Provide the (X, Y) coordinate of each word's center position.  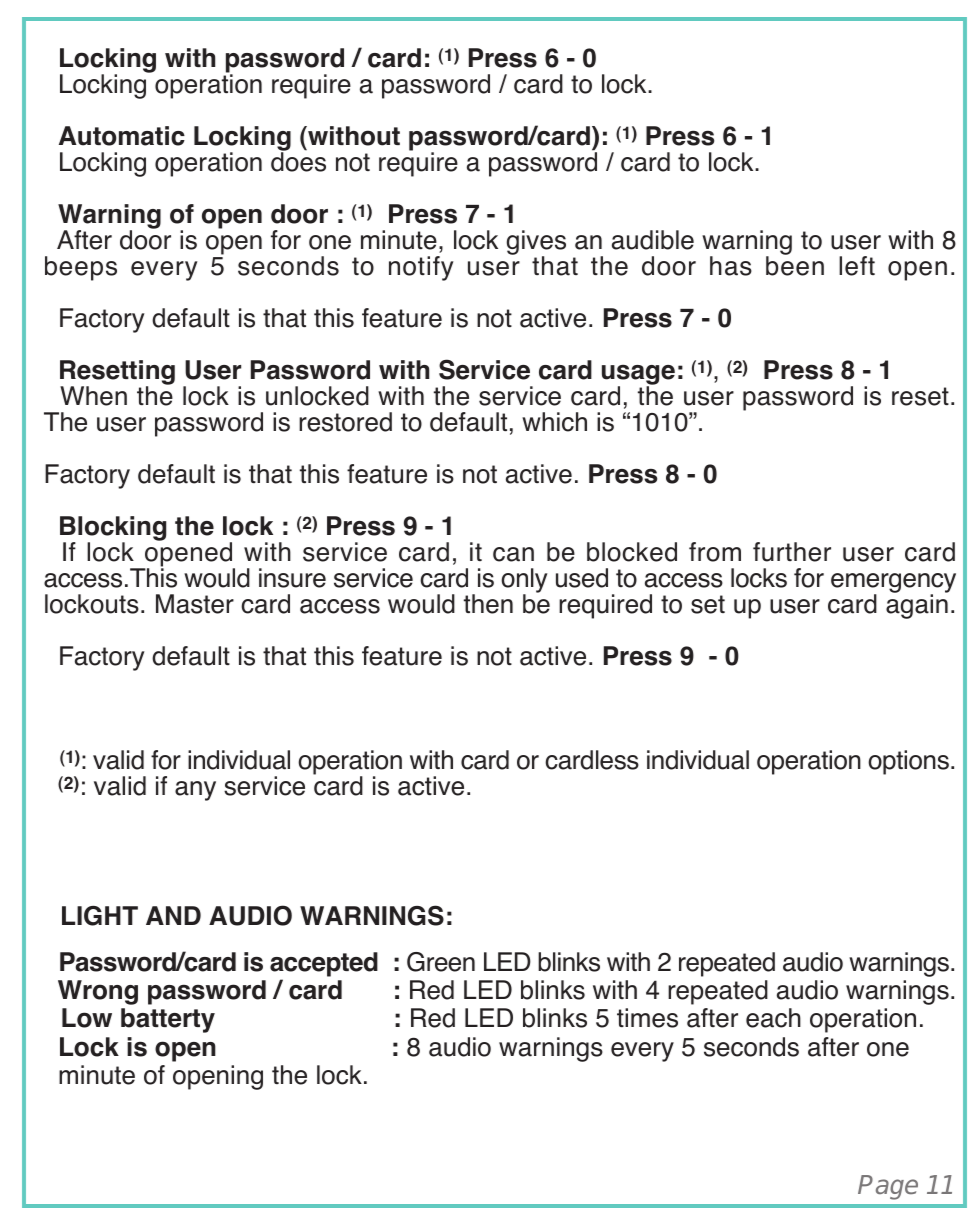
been (795, 265)
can (513, 554)
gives (536, 244)
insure (292, 578)
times (647, 1018)
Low (87, 1018)
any (195, 791)
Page (888, 1187)
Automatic (122, 136)
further (792, 552)
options (908, 762)
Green (441, 962)
